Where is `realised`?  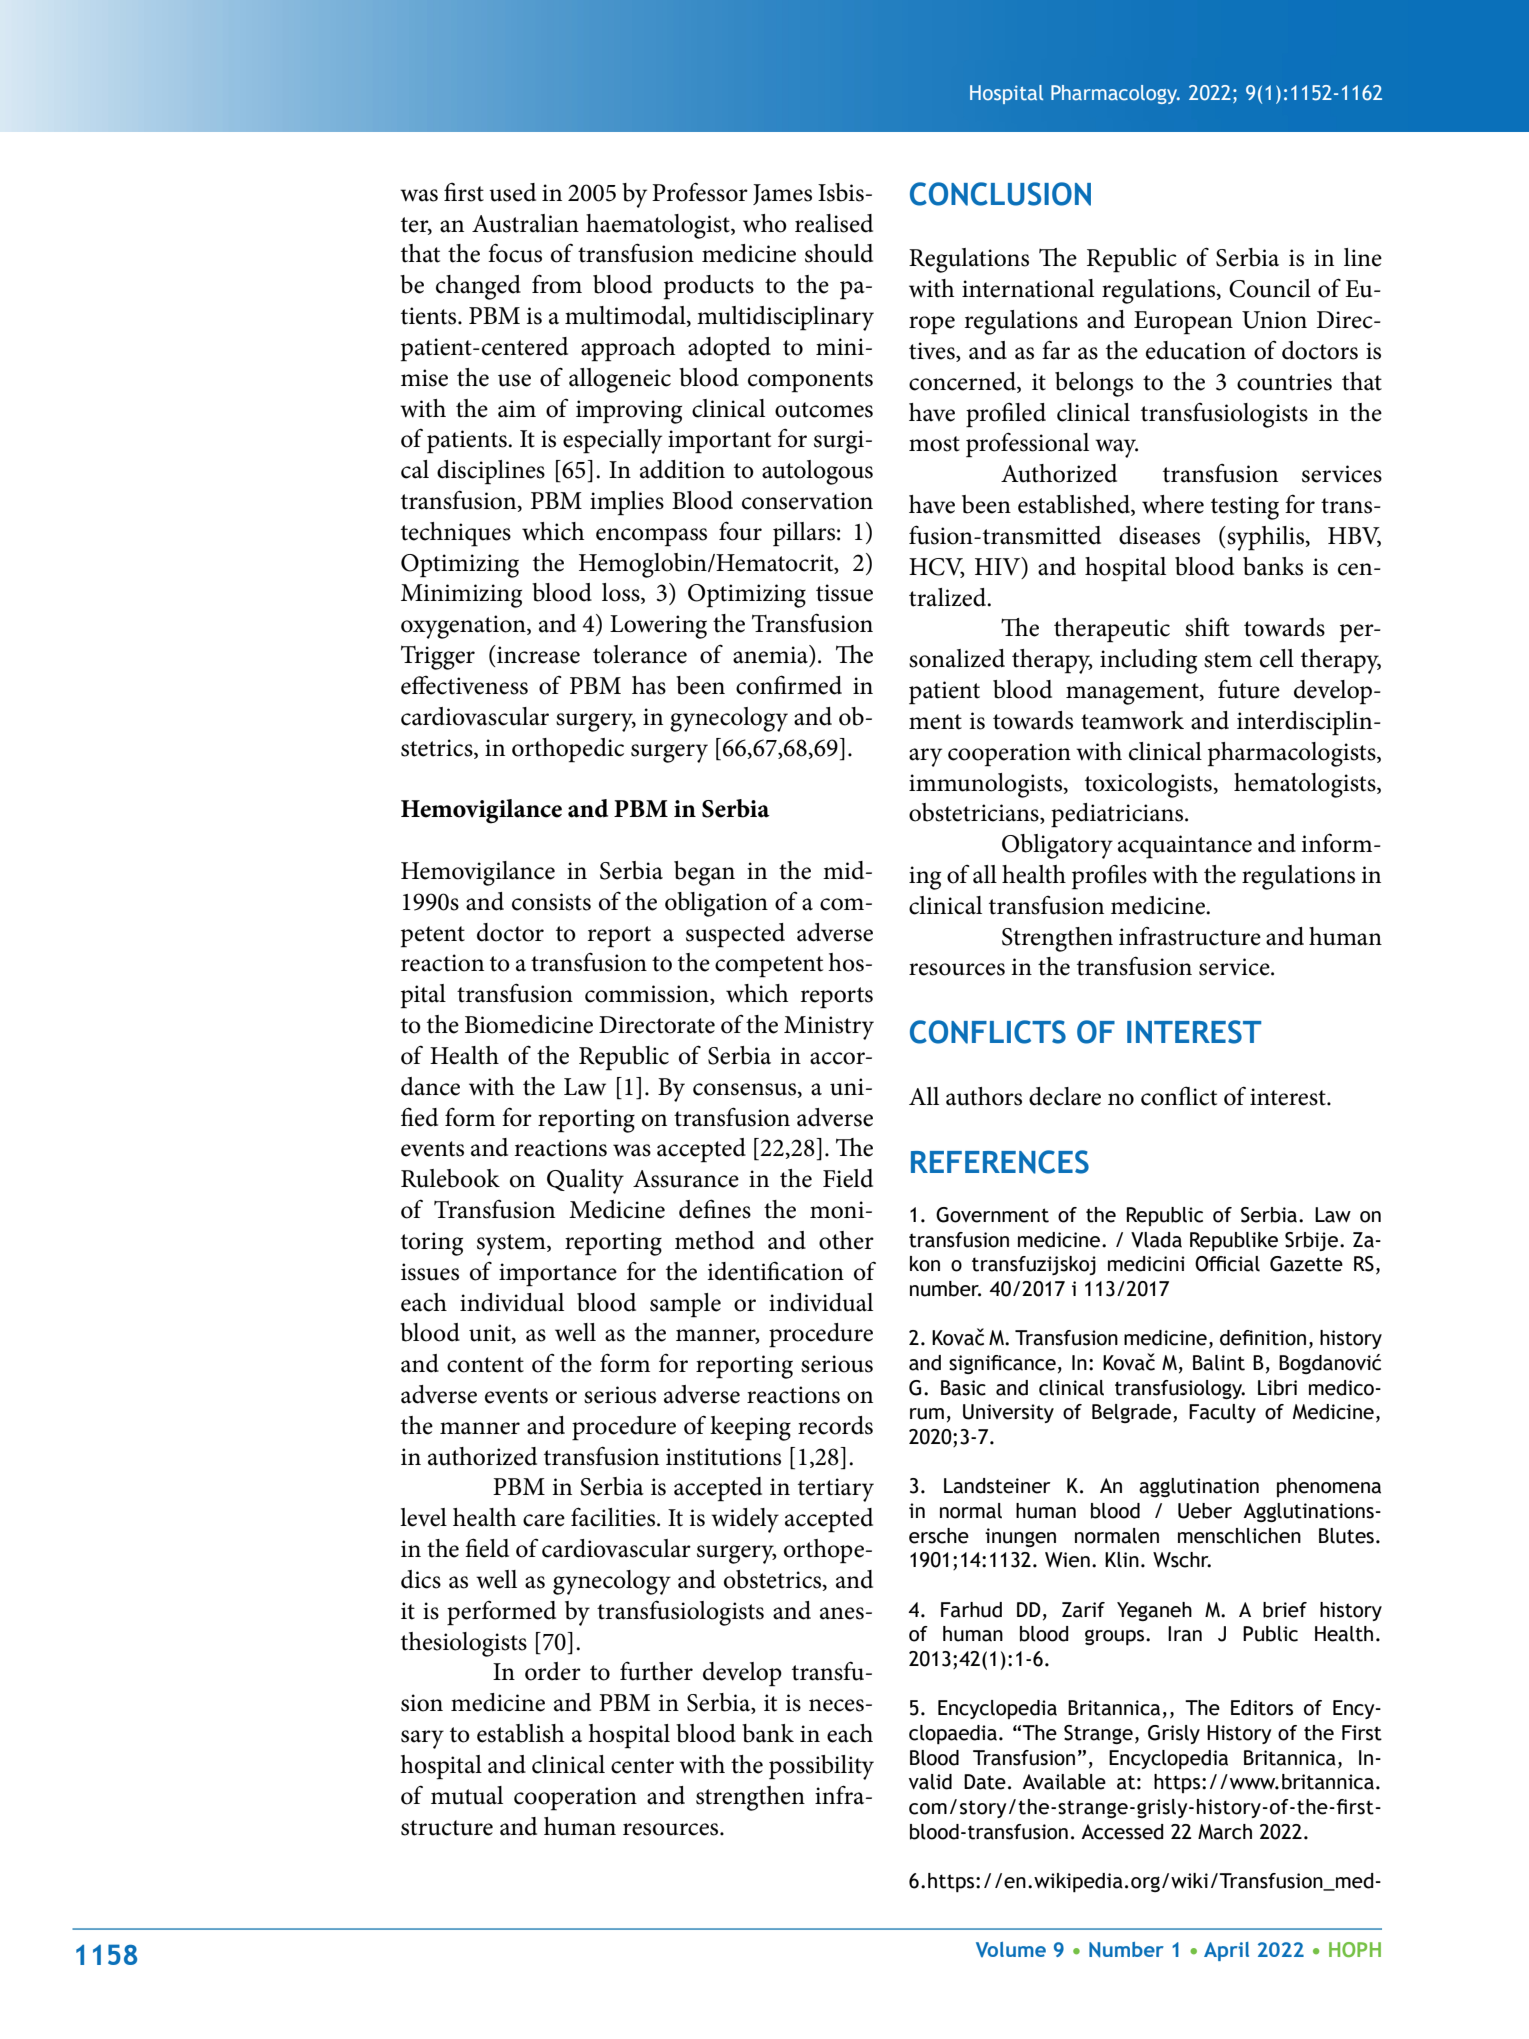
realised is located at coordinates (834, 223).
